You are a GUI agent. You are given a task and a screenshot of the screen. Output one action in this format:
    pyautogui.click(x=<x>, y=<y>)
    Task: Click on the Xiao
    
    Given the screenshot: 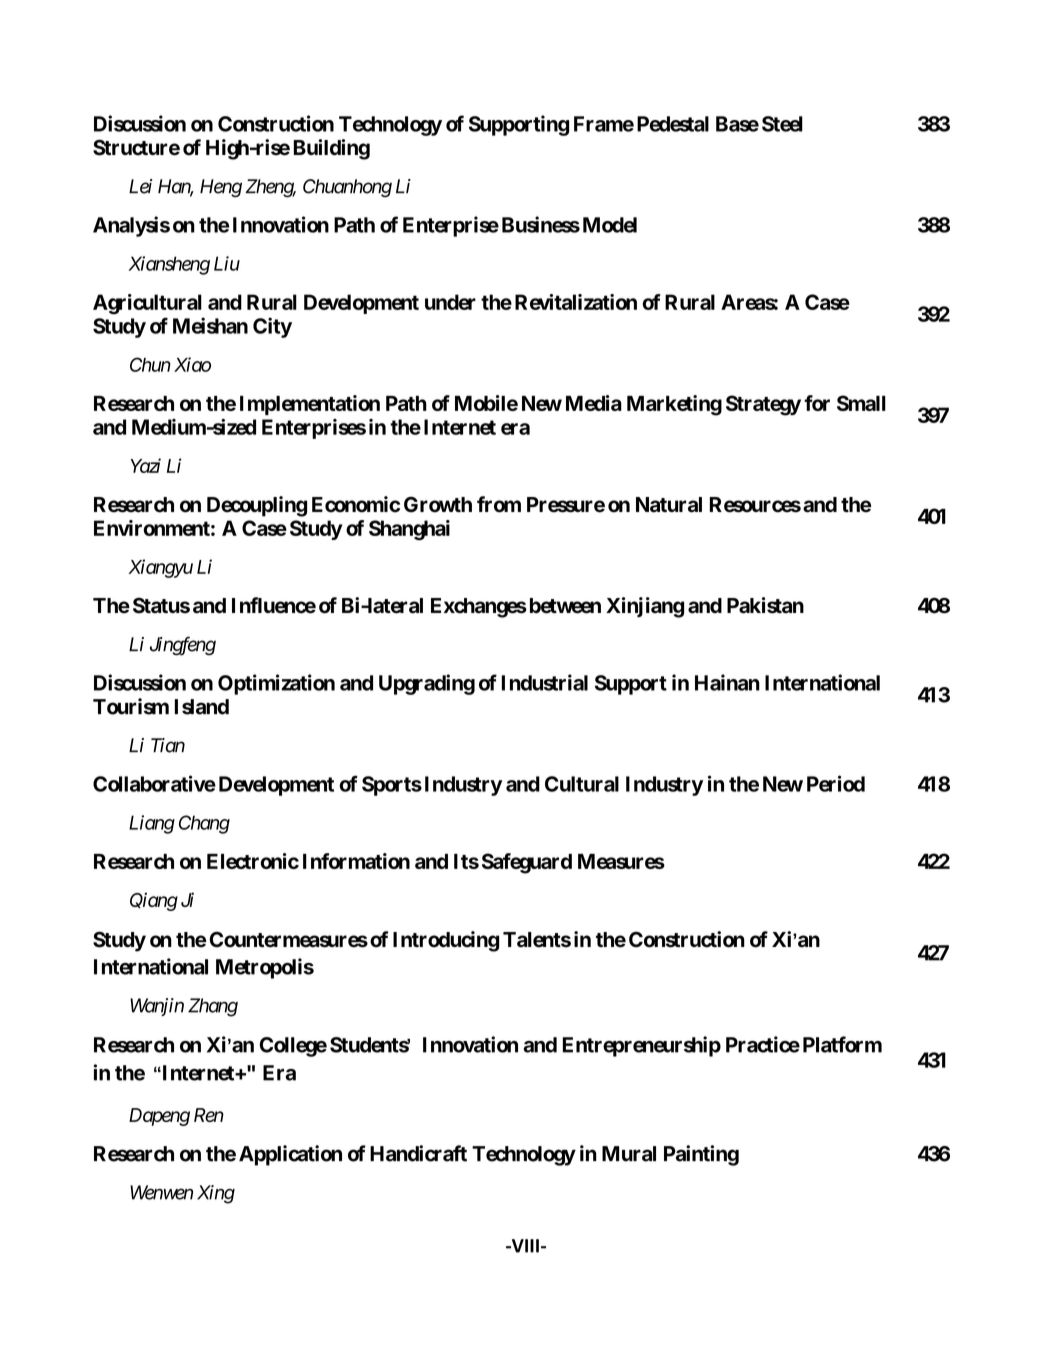 What is the action you would take?
    pyautogui.click(x=192, y=364)
